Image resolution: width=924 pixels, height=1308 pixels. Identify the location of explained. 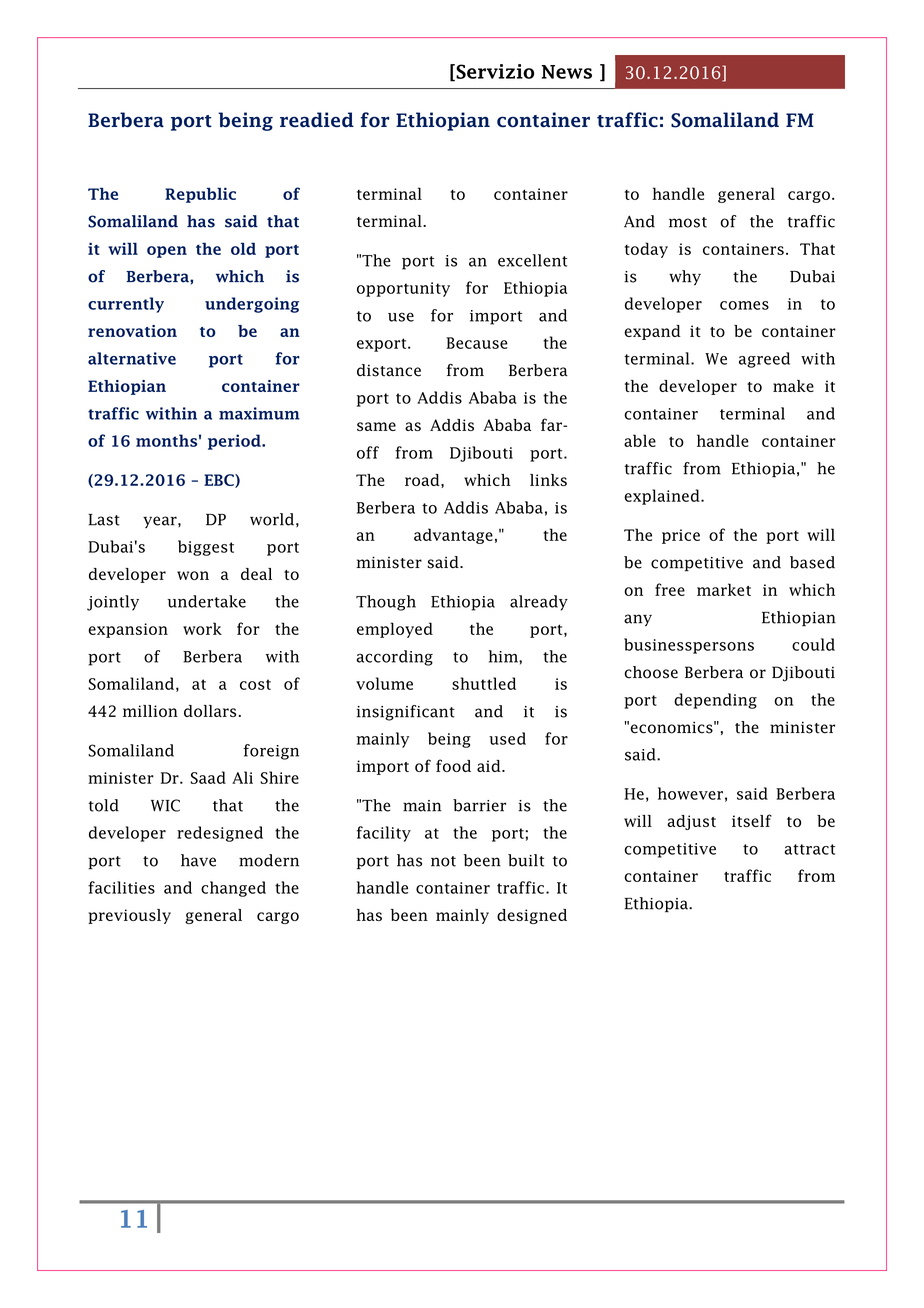
(663, 497).
